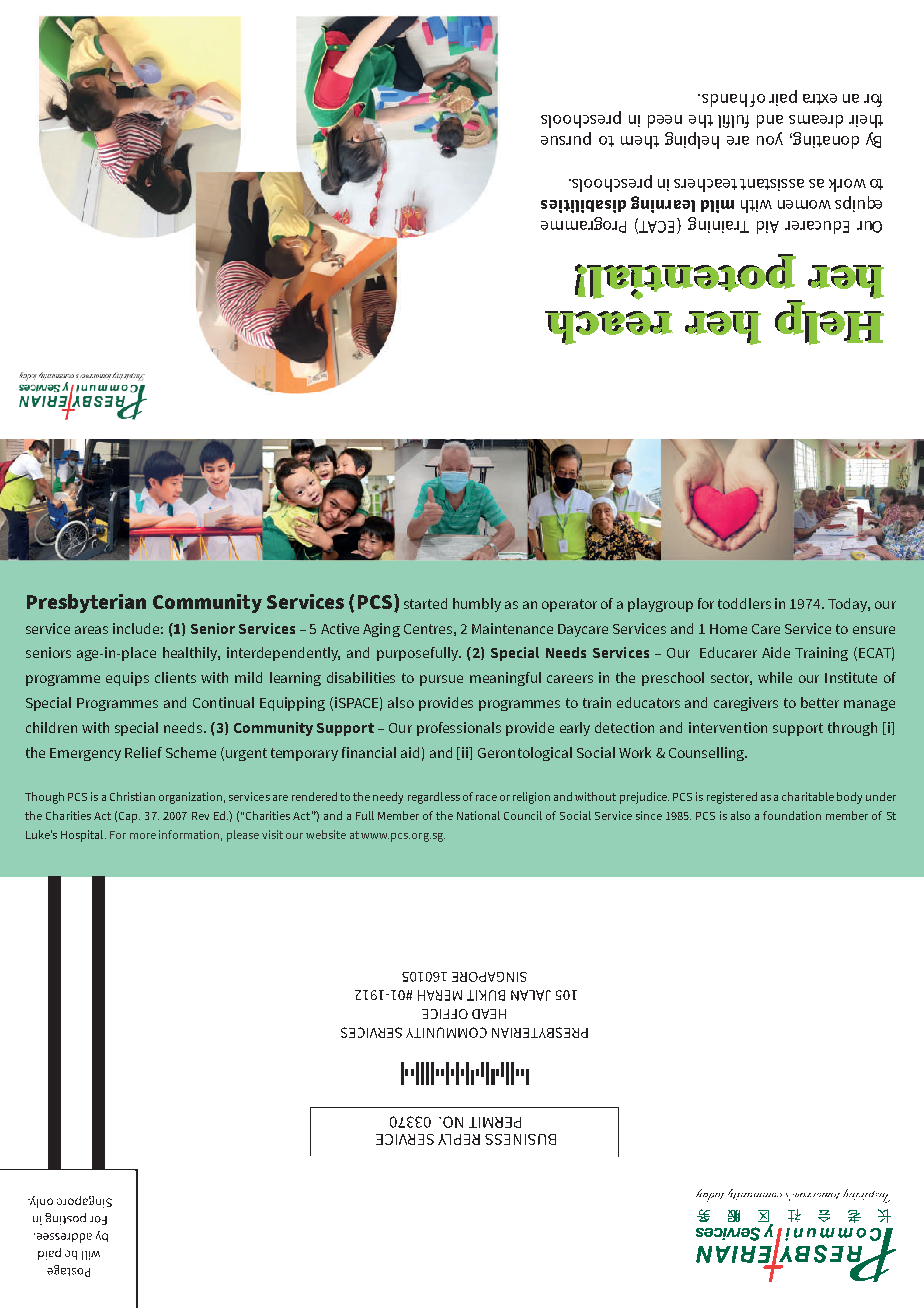 Image resolution: width=924 pixels, height=1308 pixels. I want to click on children, so click(51, 727).
